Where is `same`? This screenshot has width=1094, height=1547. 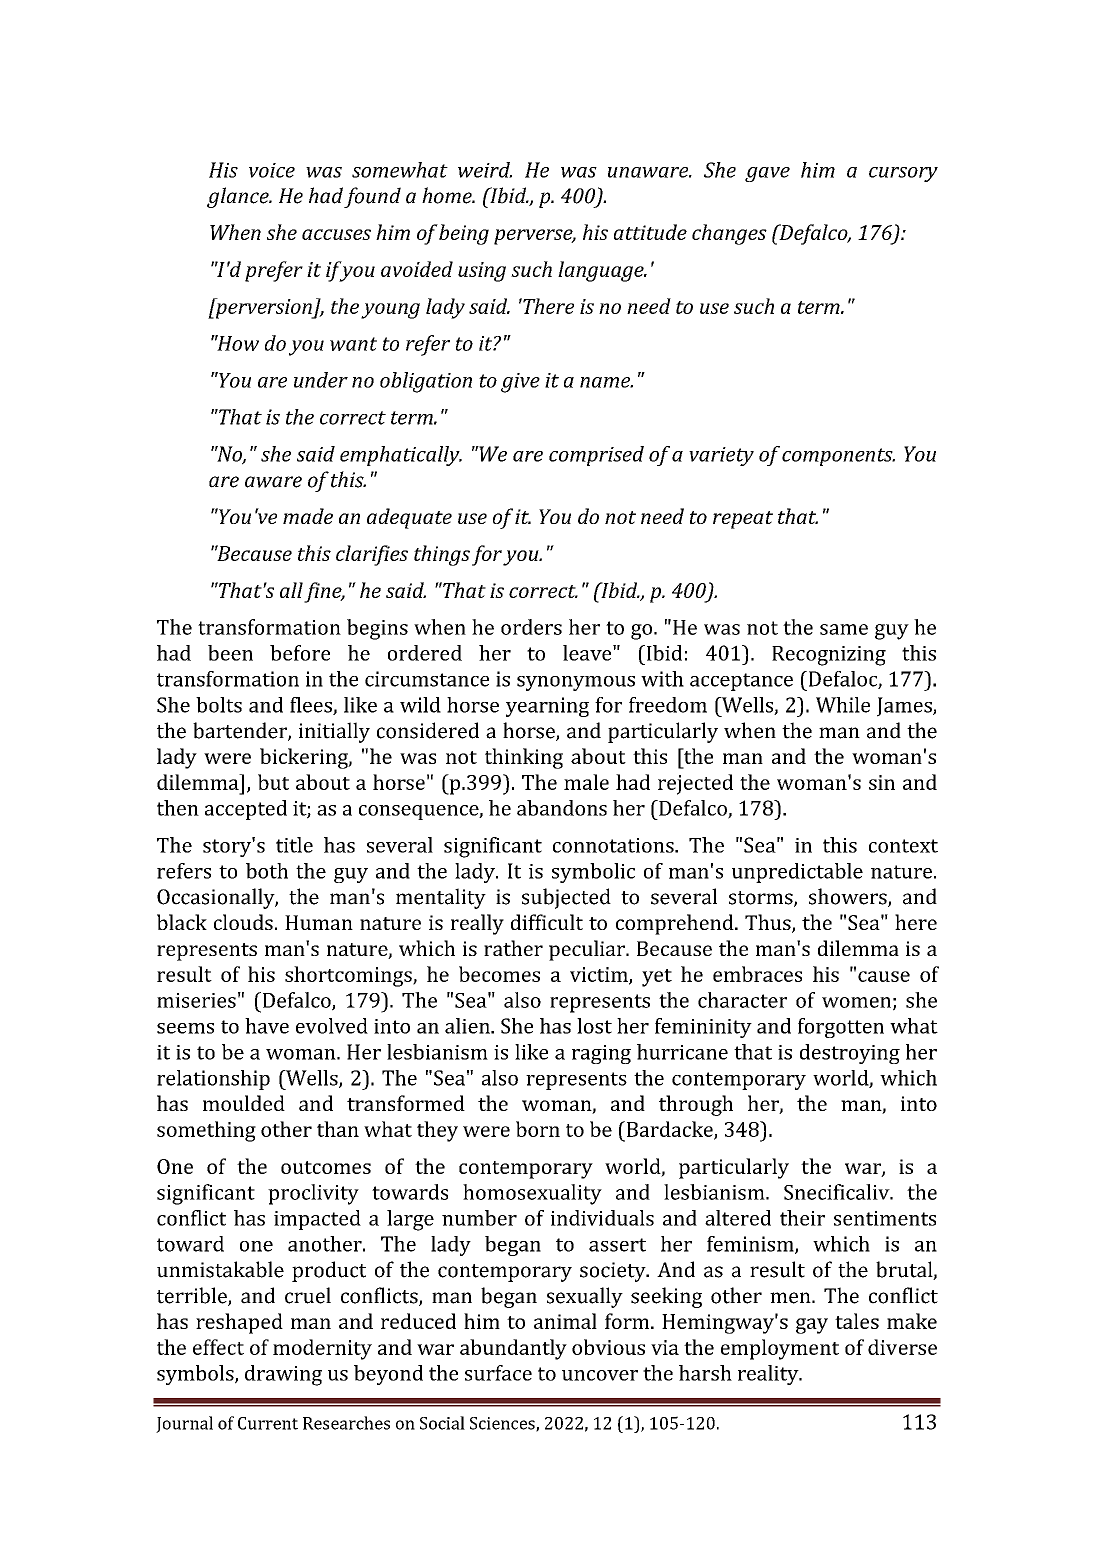 same is located at coordinates (844, 629).
